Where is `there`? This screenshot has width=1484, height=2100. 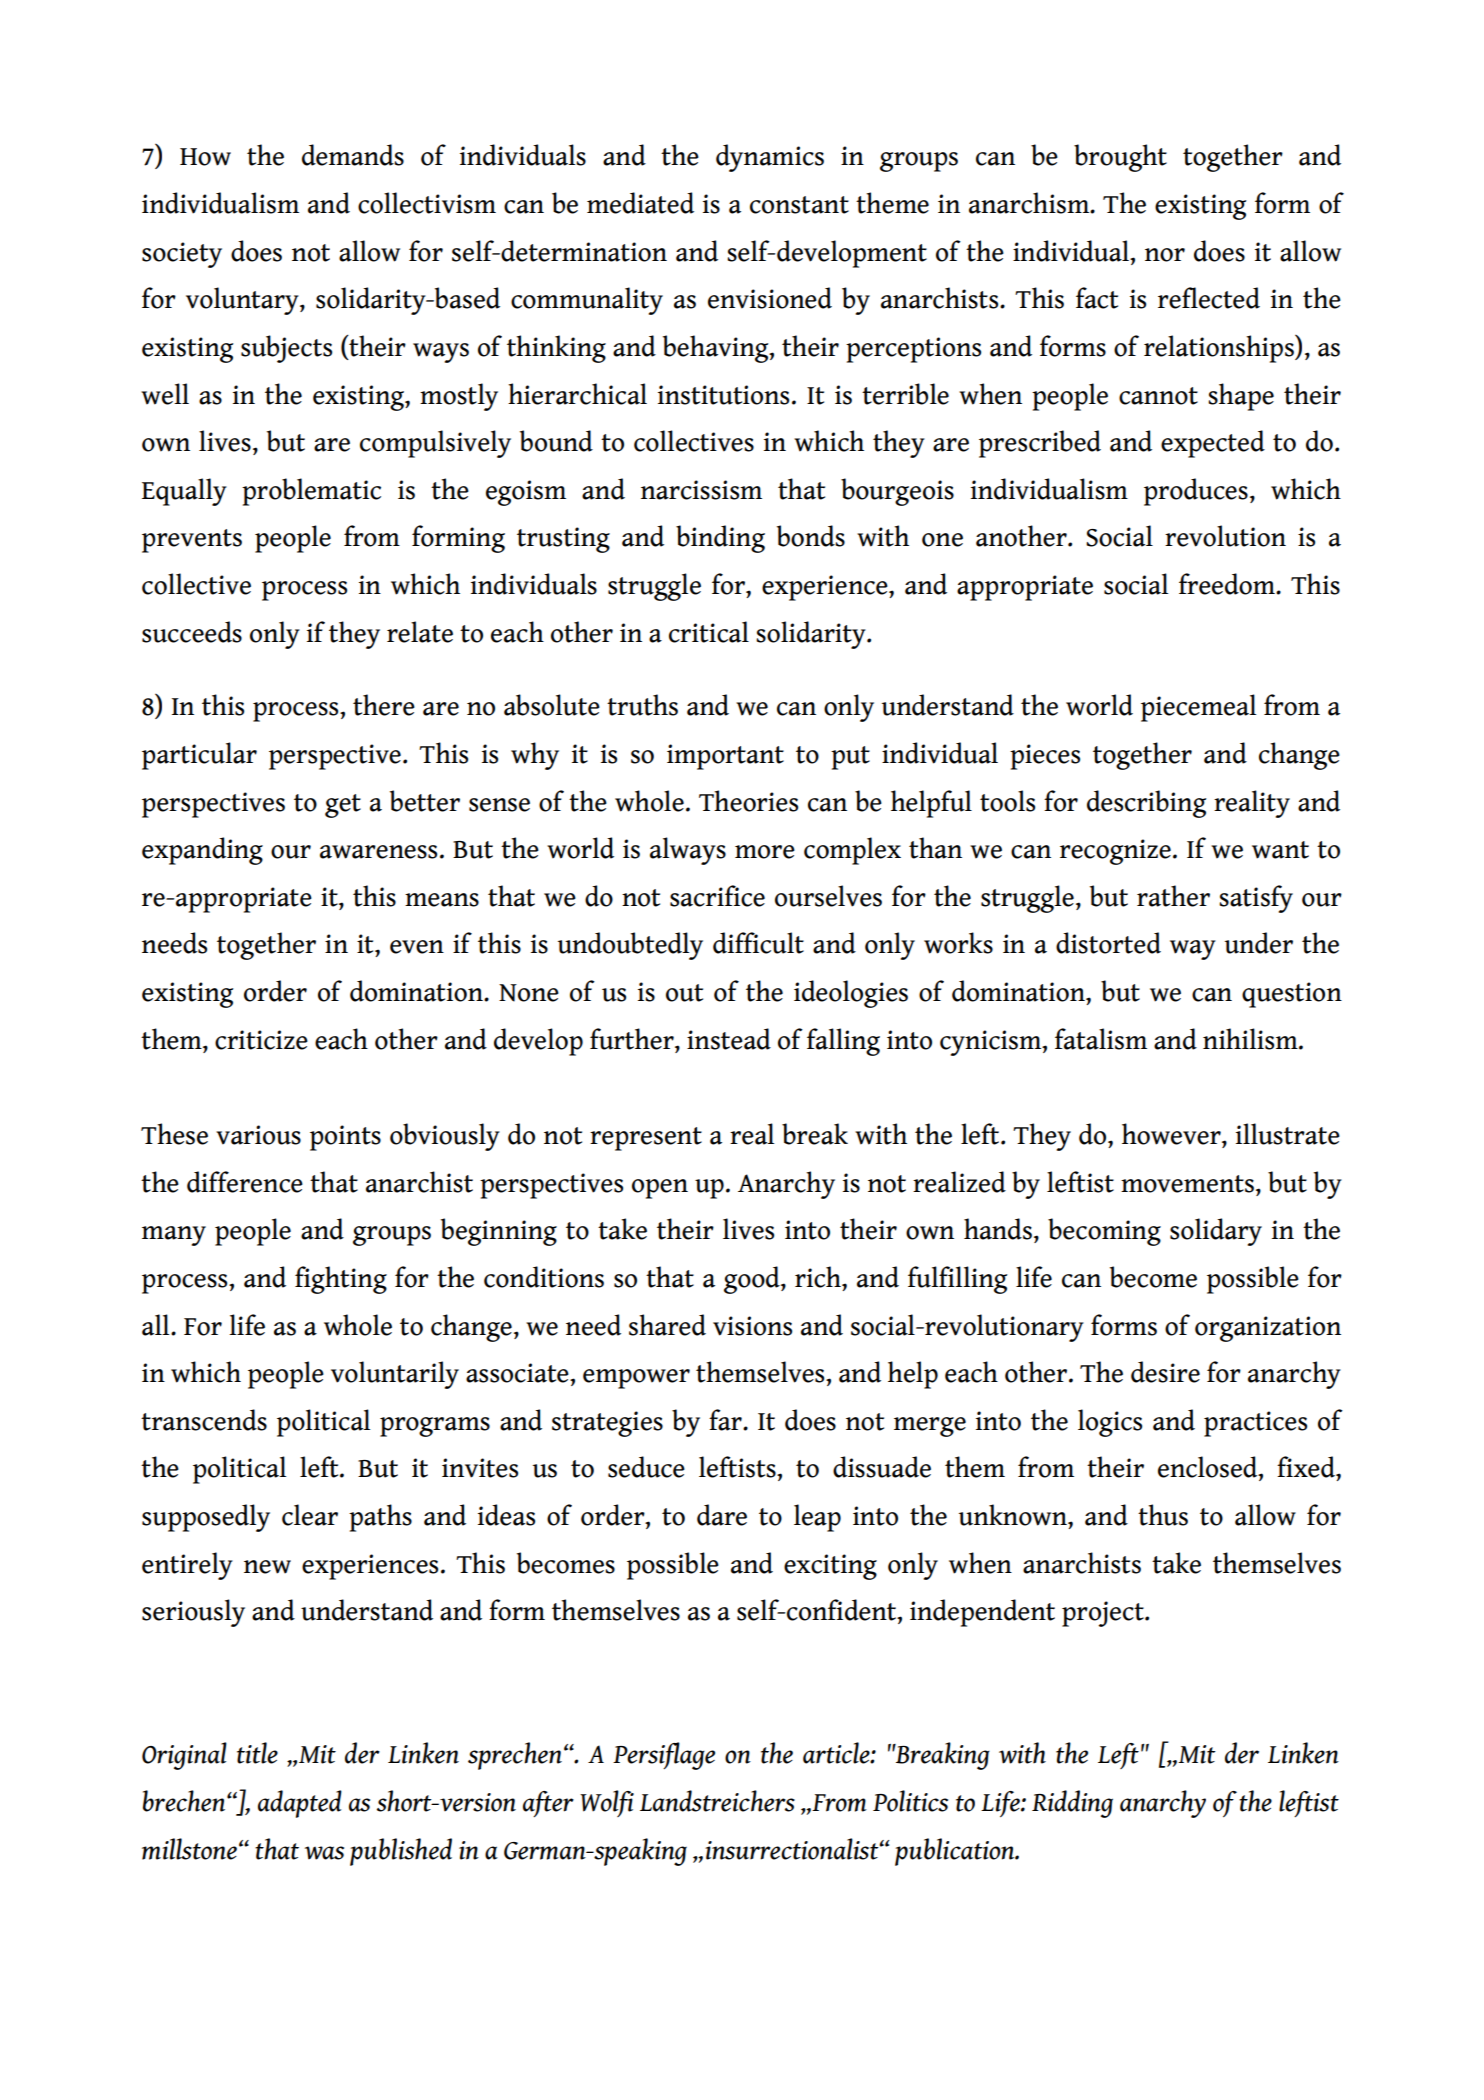
there is located at coordinates (384, 705).
